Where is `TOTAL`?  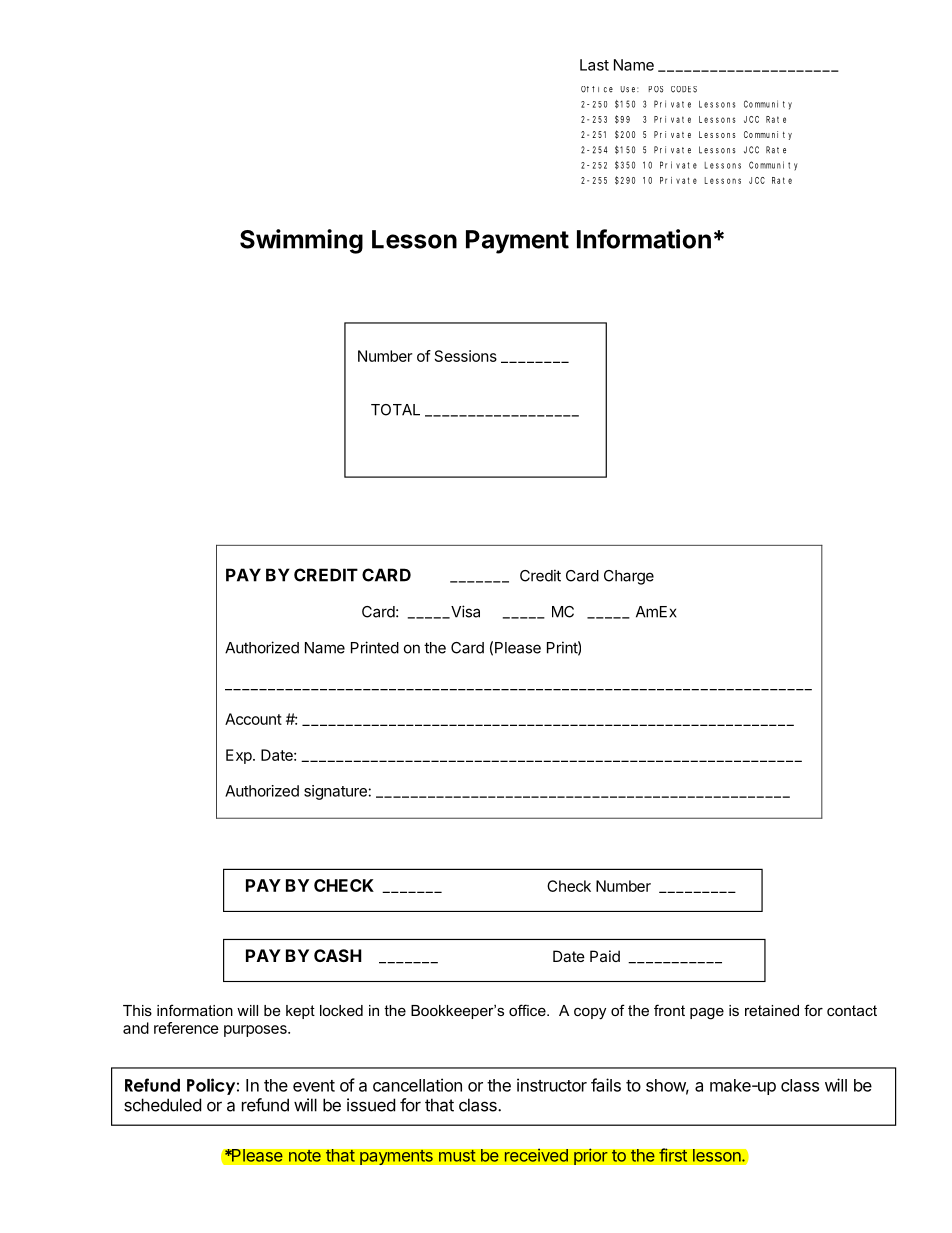 TOTAL is located at coordinates (395, 410).
